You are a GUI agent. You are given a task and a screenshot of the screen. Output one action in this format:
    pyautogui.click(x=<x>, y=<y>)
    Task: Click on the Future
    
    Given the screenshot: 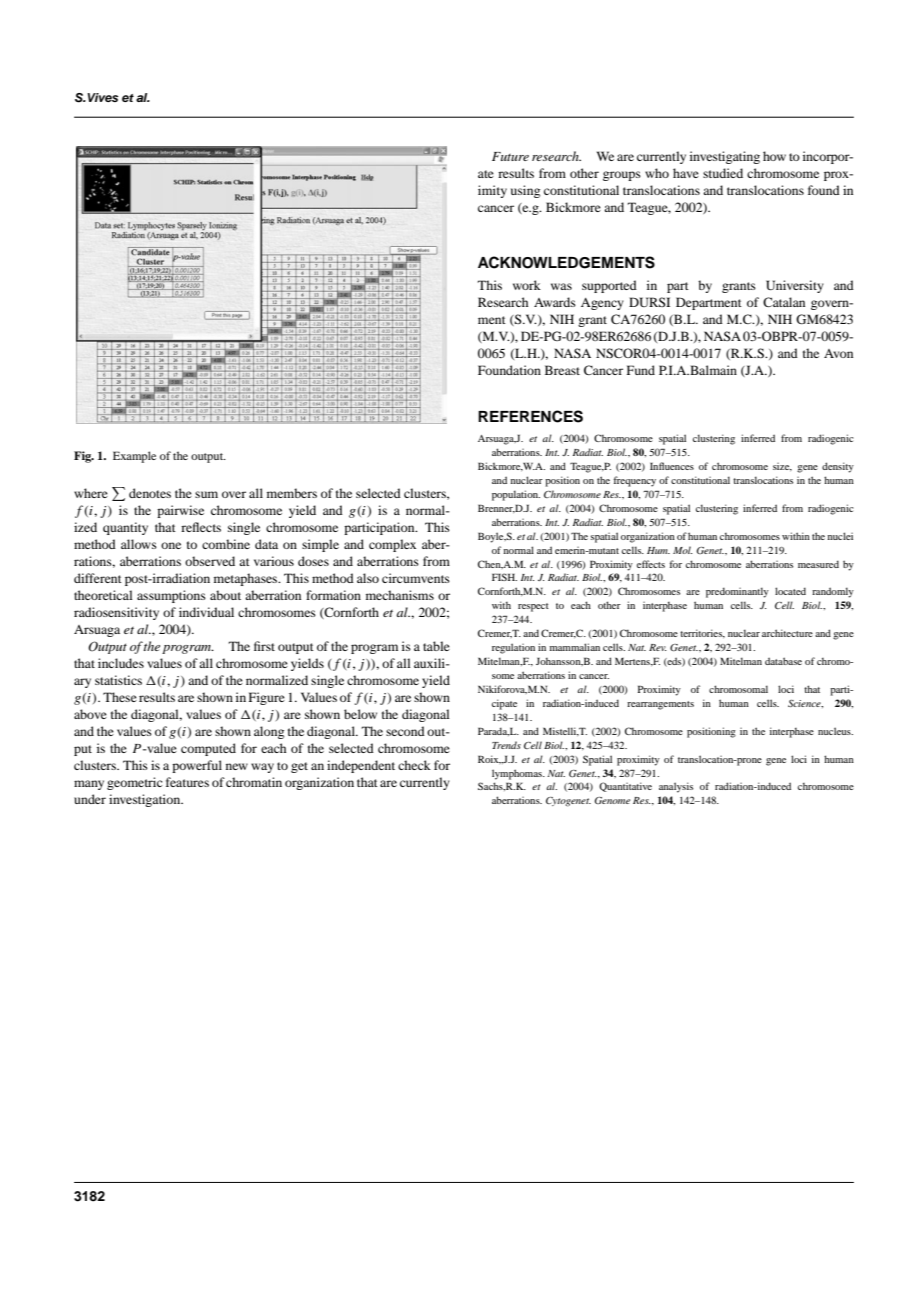 What is the action you would take?
    pyautogui.click(x=510, y=156)
